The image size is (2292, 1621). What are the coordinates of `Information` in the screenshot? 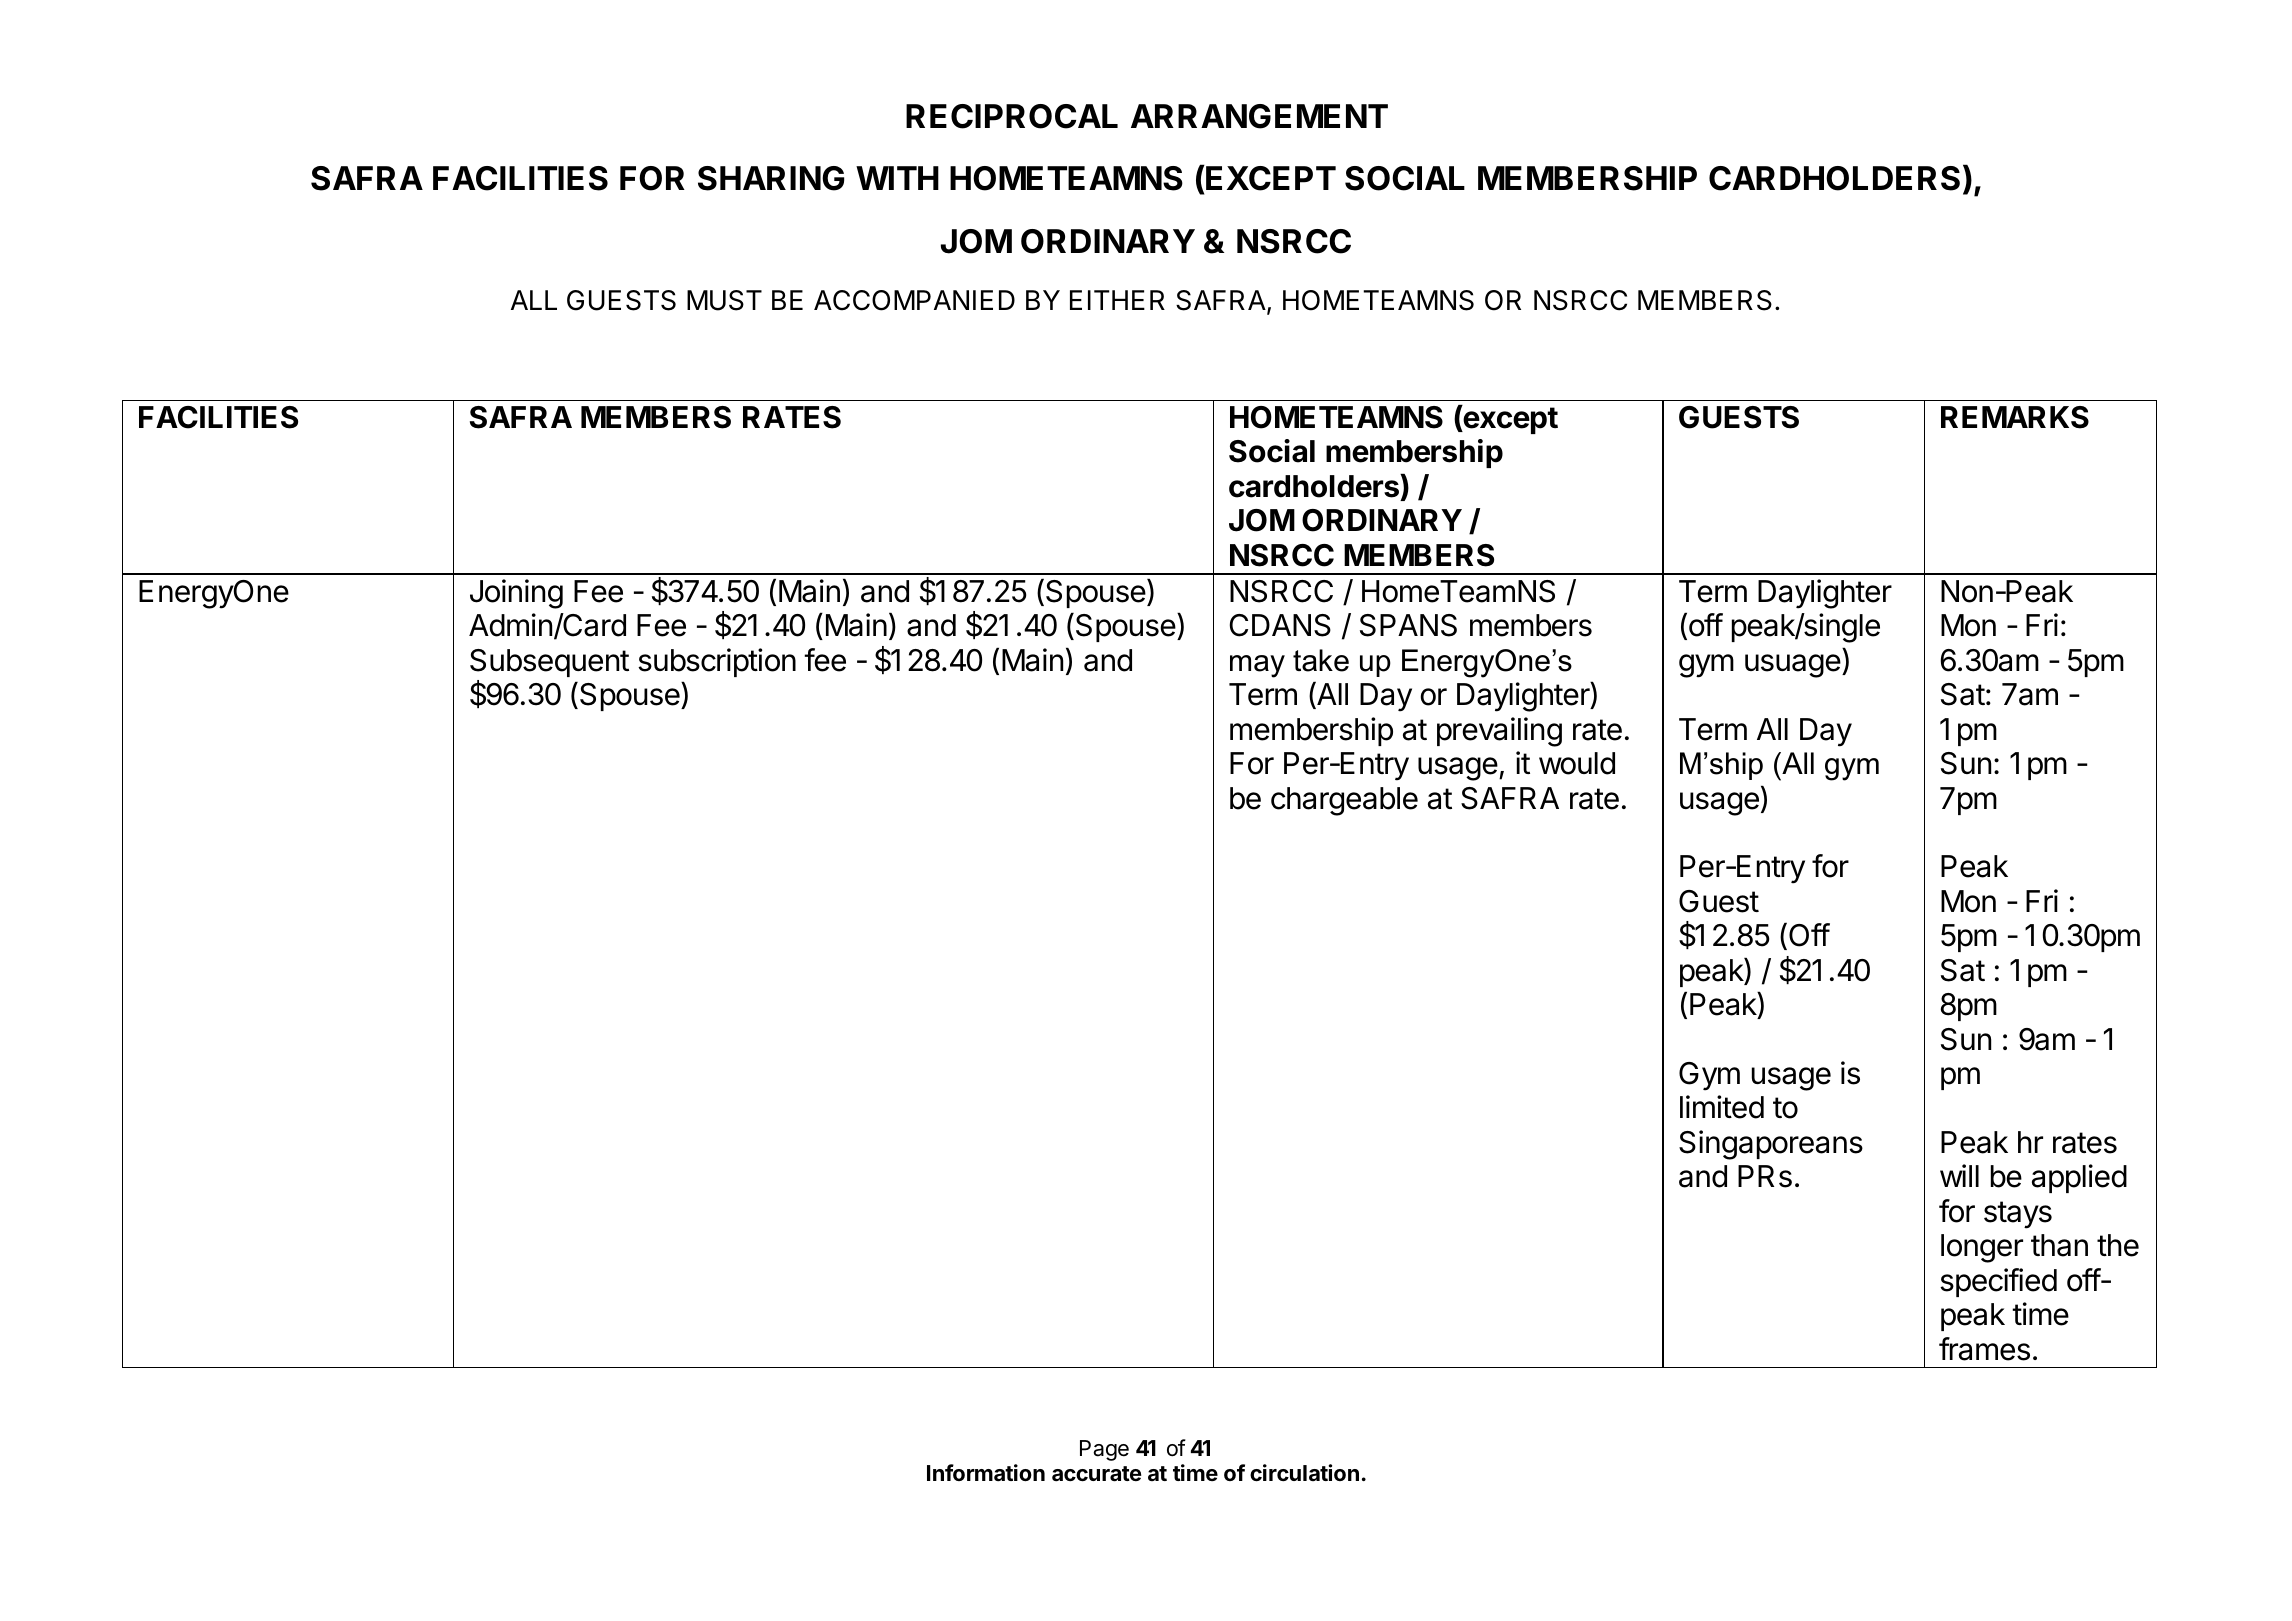 It's located at (986, 1473).
